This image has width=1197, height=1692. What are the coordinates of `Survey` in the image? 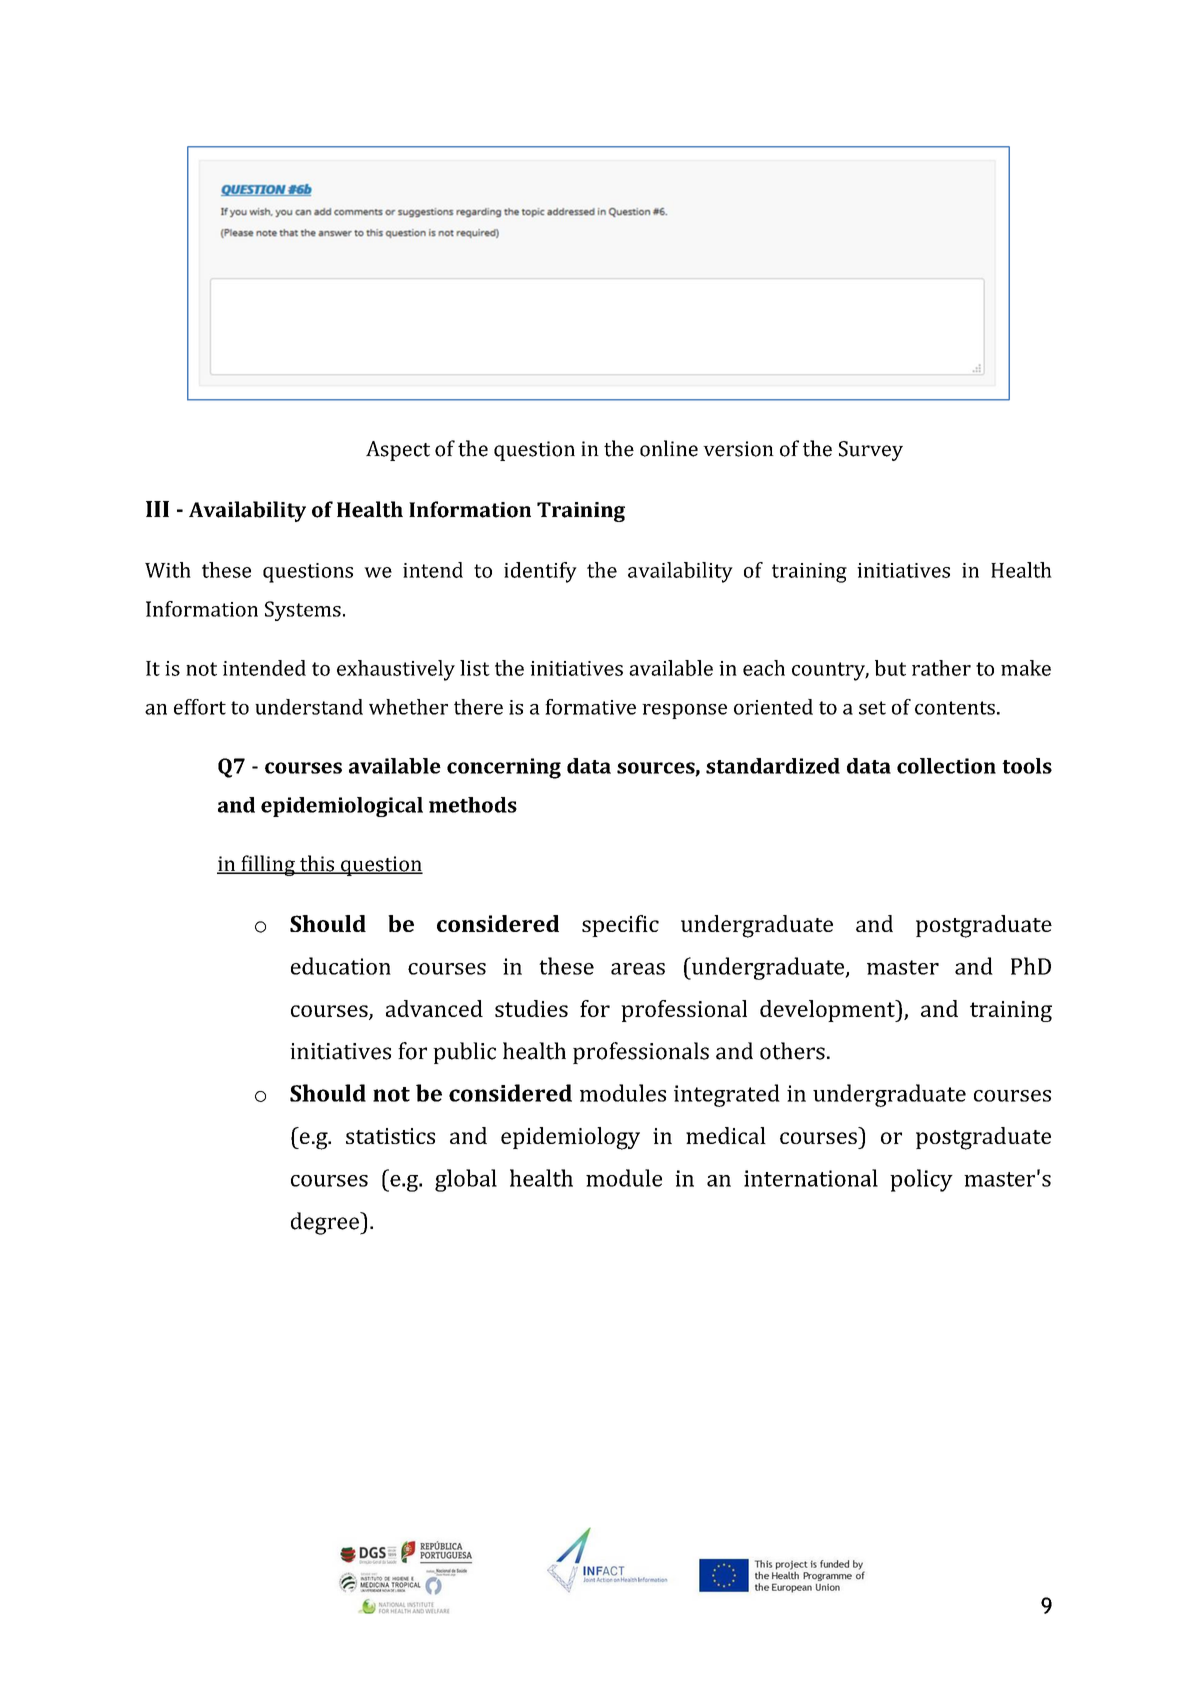 It's located at (871, 451).
